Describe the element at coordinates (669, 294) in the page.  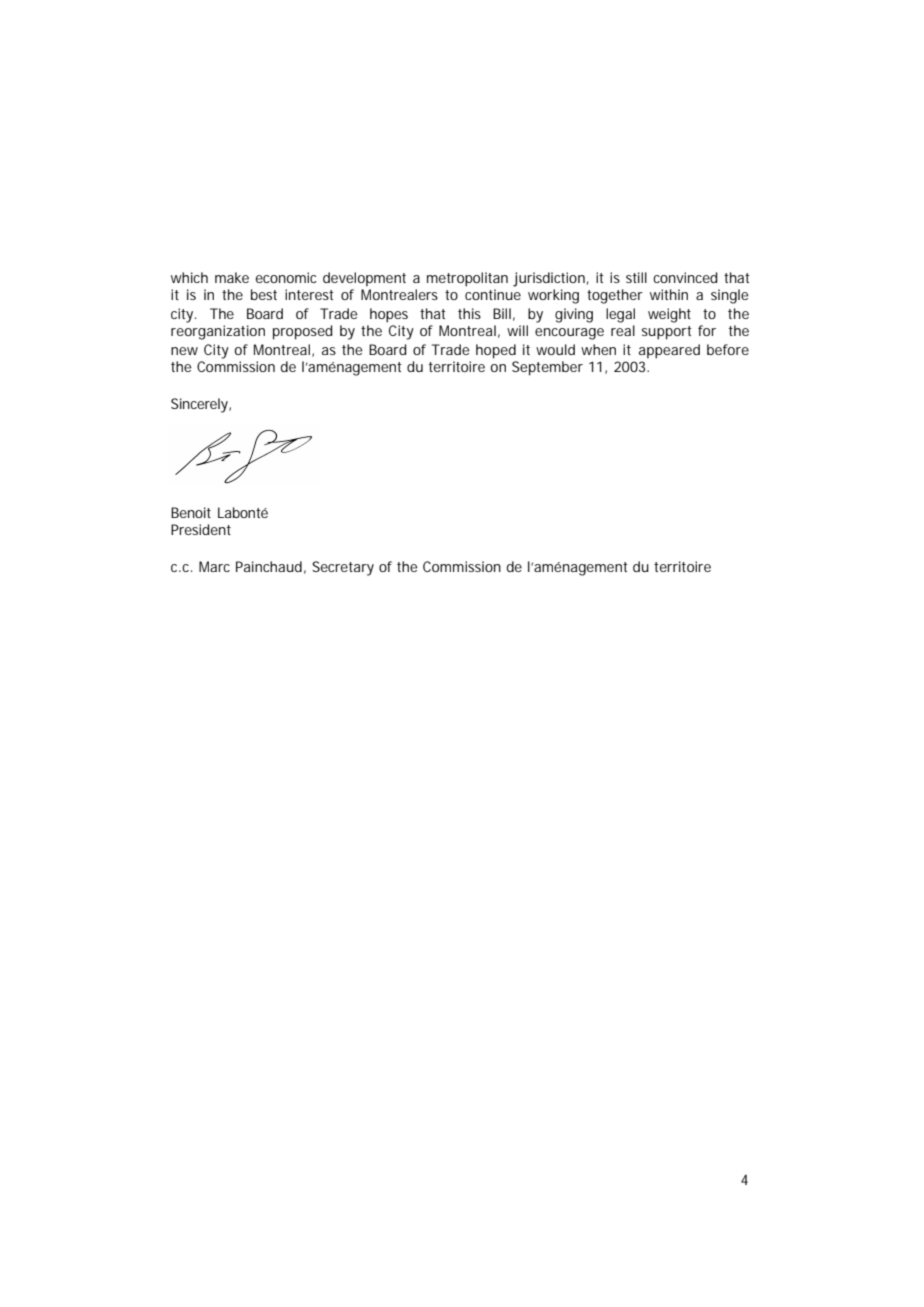
I see `within` at that location.
